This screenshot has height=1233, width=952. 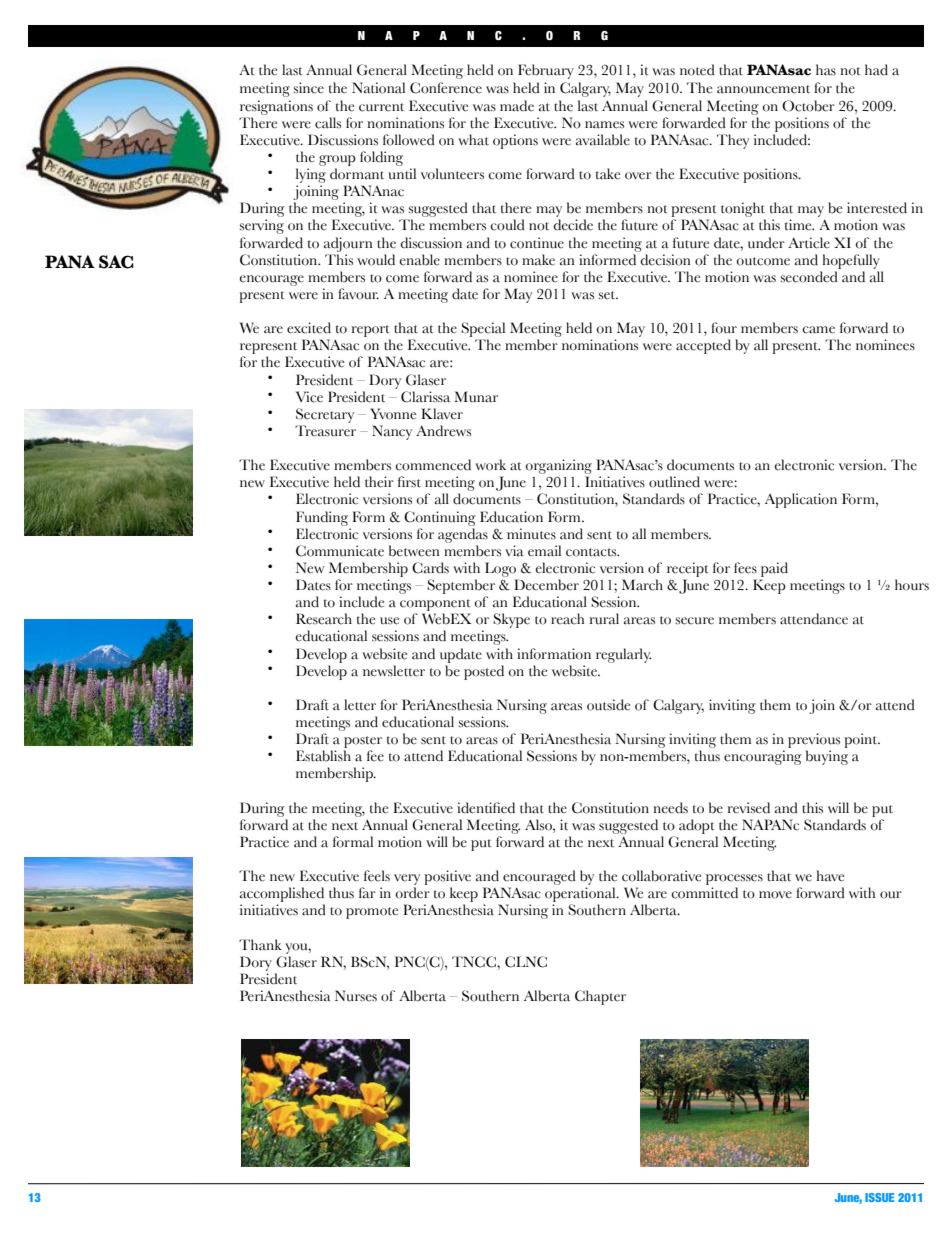 What do you see at coordinates (808, 106) in the screenshot?
I see `October` at bounding box center [808, 106].
